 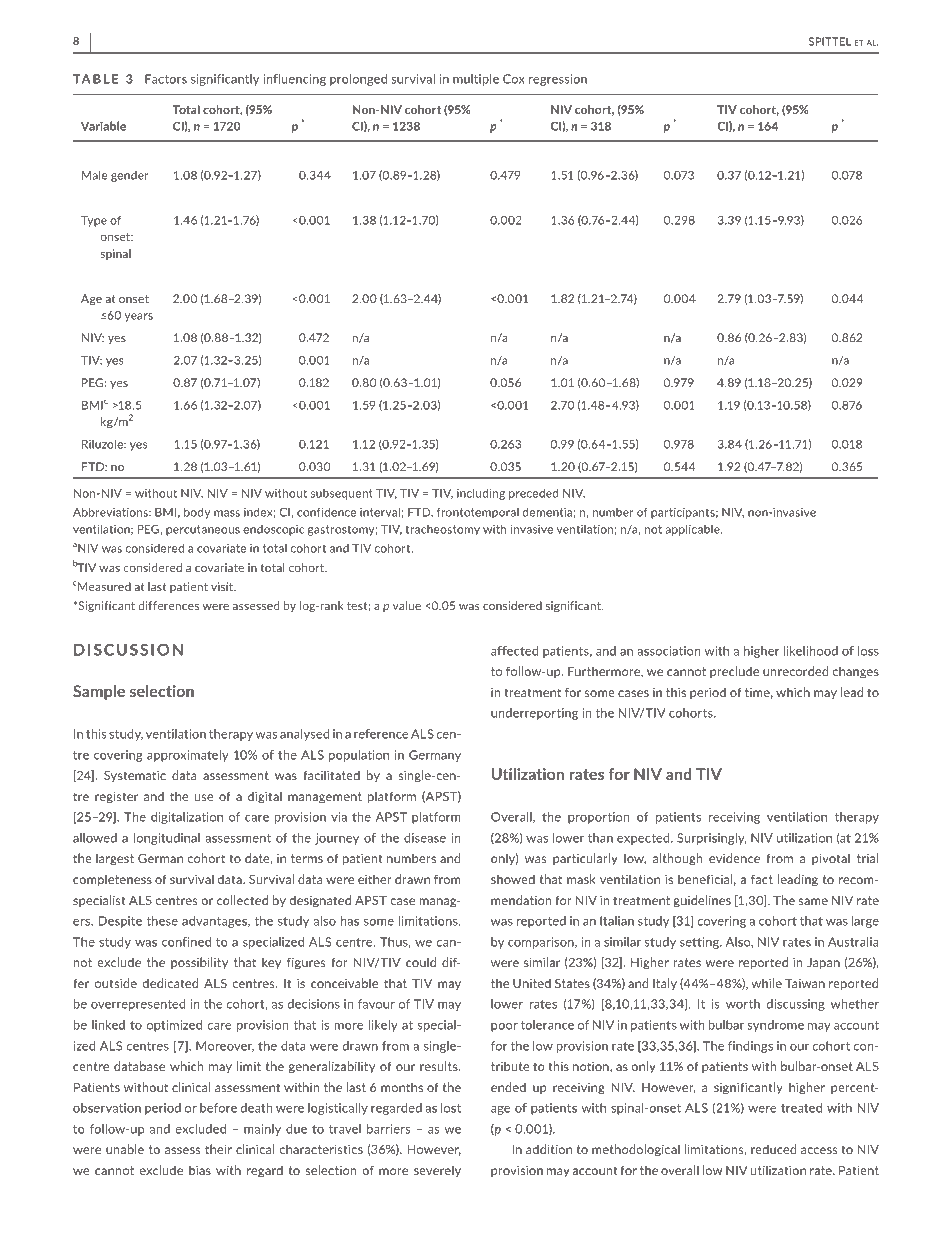 I want to click on including, so click(x=481, y=494).
